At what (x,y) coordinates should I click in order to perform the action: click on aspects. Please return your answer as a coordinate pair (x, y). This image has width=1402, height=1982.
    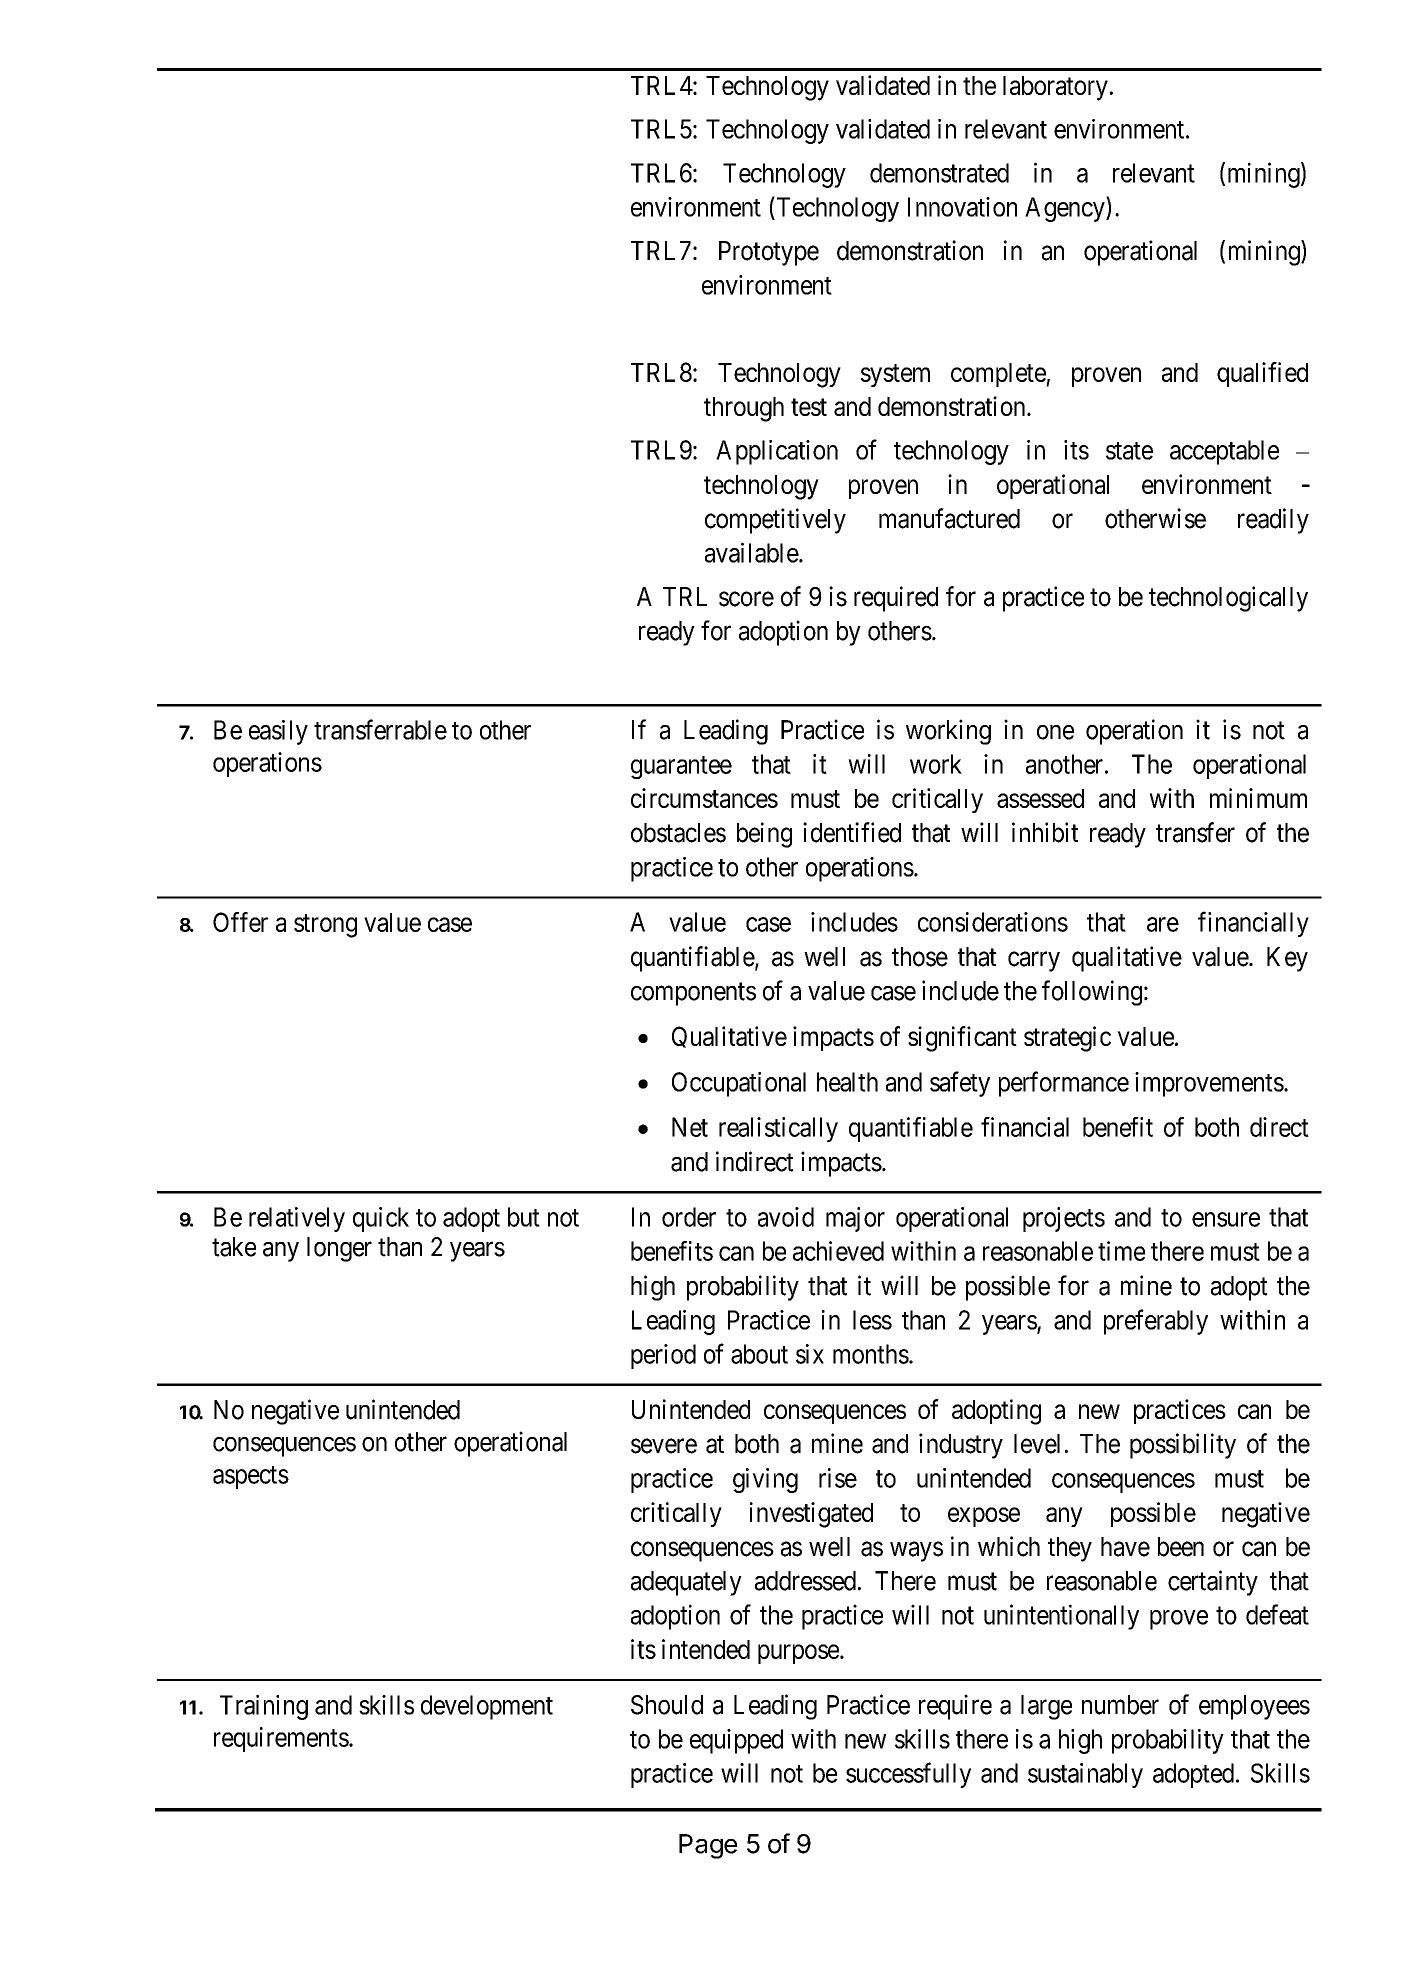
    Looking at the image, I should click on (251, 1477).
